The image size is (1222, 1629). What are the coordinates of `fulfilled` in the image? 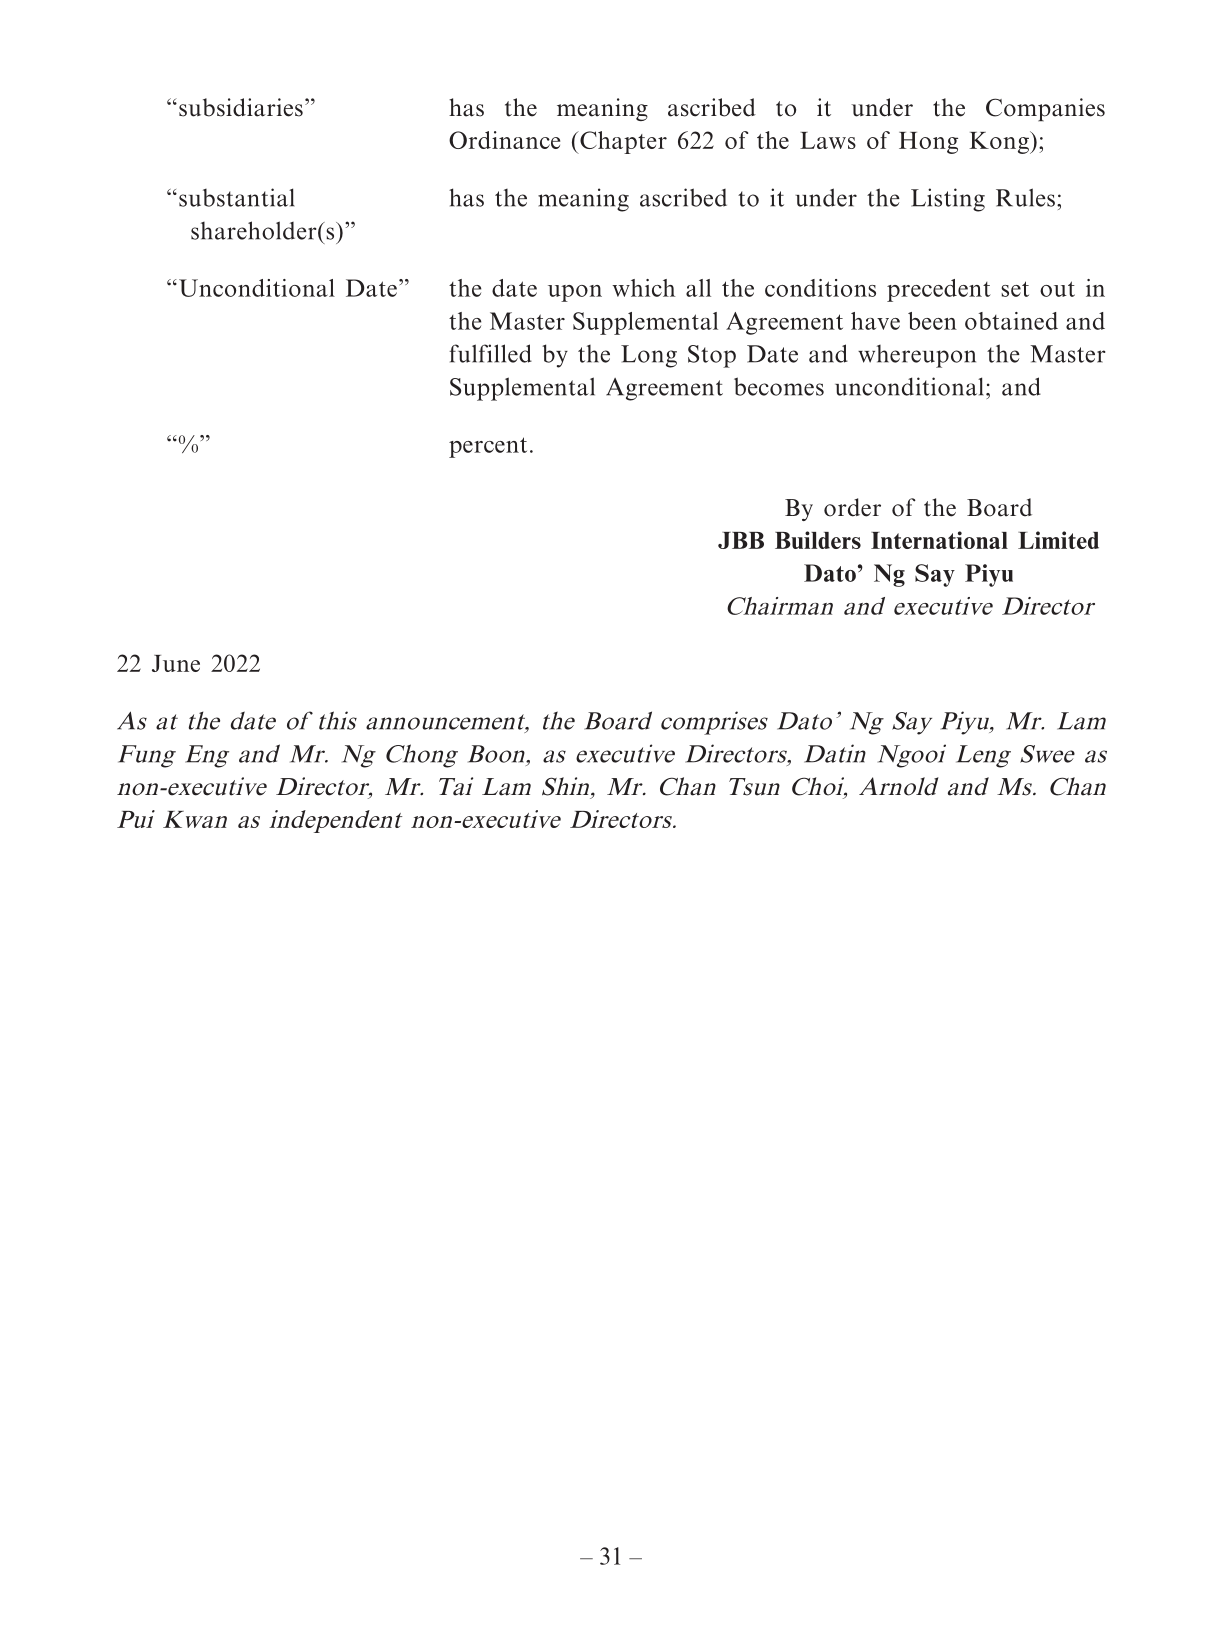 It's located at (490, 353).
